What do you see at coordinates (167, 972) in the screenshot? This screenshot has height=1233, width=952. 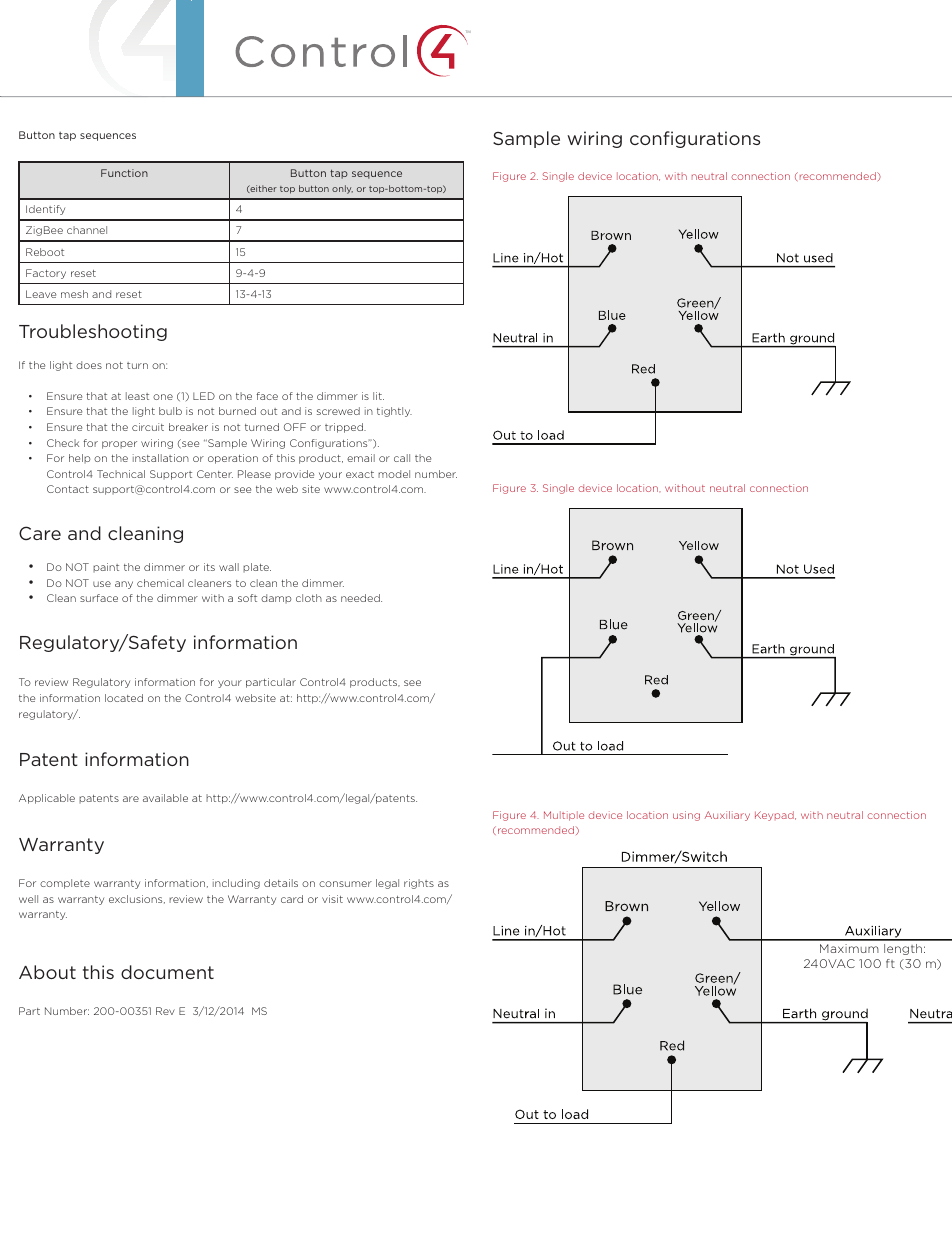 I see `document` at bounding box center [167, 972].
